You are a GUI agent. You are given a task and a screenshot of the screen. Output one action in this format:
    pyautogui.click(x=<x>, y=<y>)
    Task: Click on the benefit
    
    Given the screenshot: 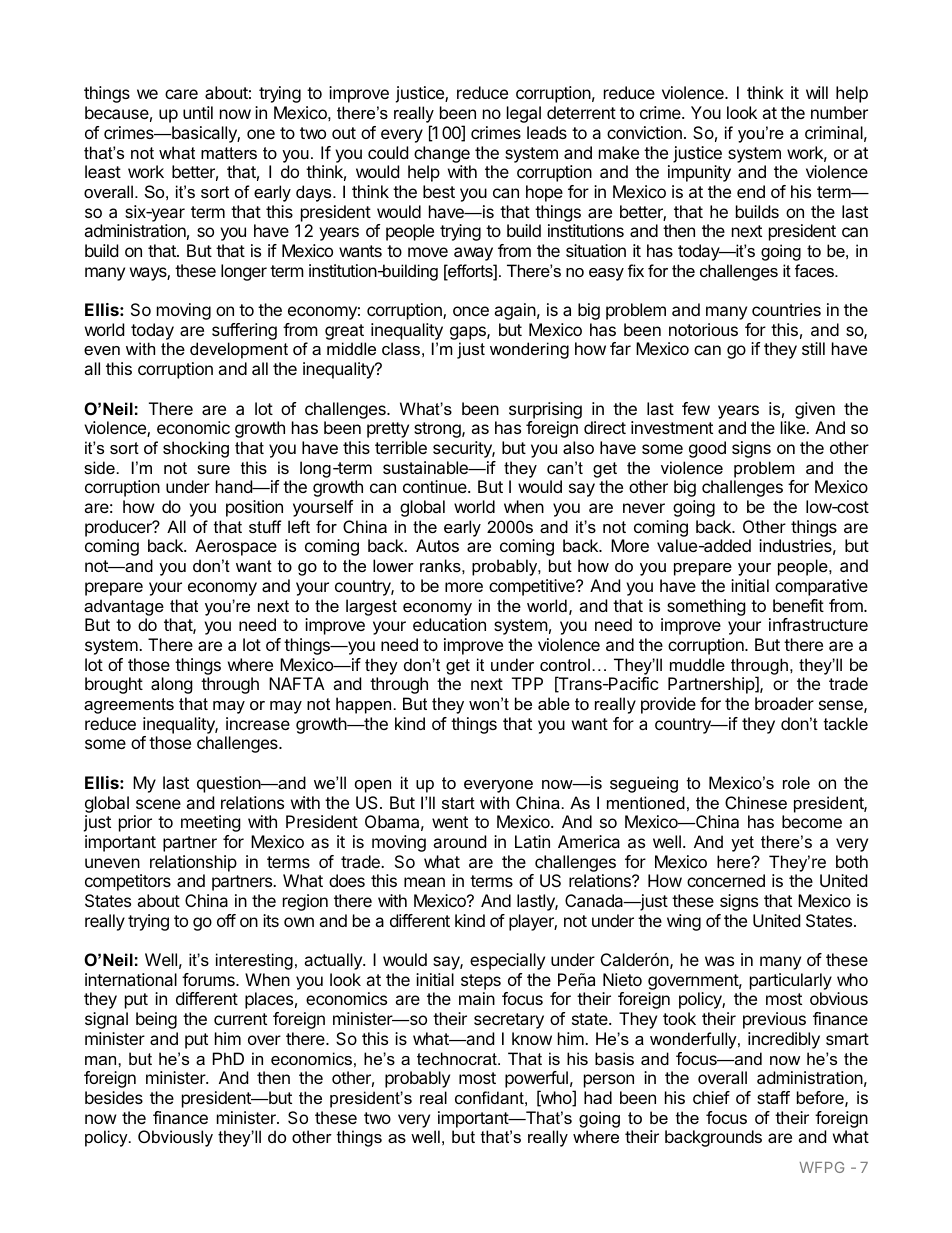 What is the action you would take?
    pyautogui.click(x=798, y=605)
